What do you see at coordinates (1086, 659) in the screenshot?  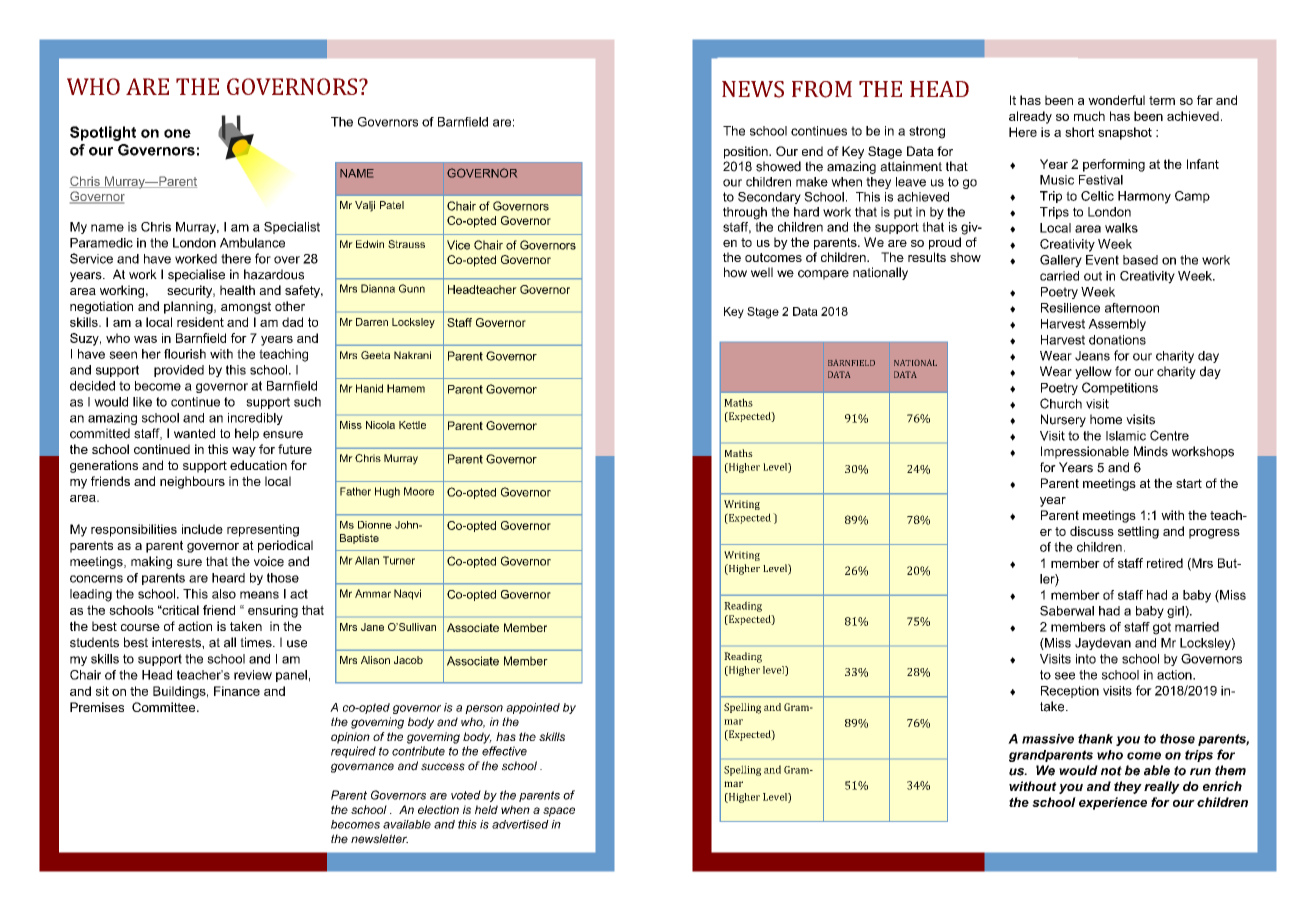 I see `into` at bounding box center [1086, 659].
